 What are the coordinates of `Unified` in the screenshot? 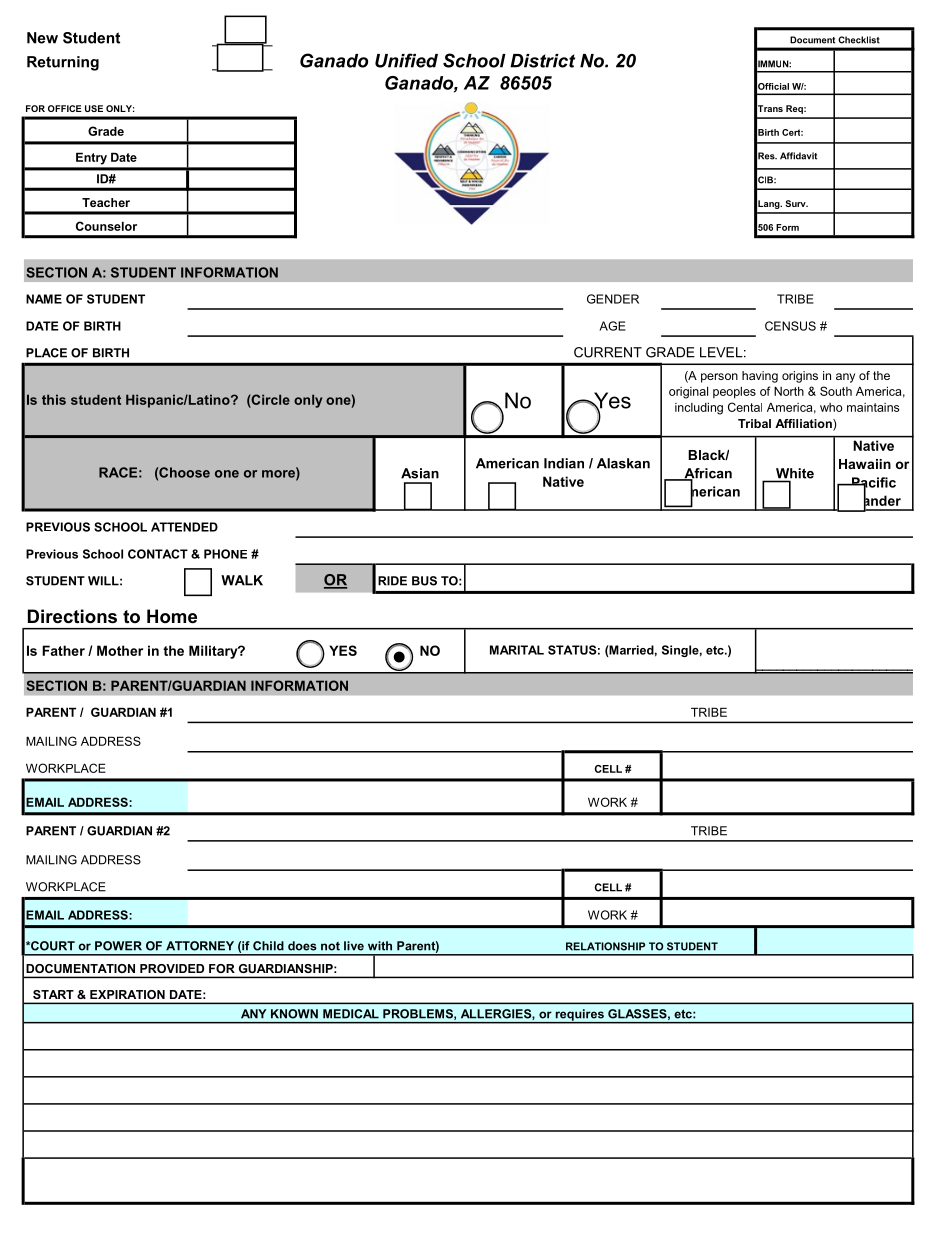 It's located at (406, 60).
